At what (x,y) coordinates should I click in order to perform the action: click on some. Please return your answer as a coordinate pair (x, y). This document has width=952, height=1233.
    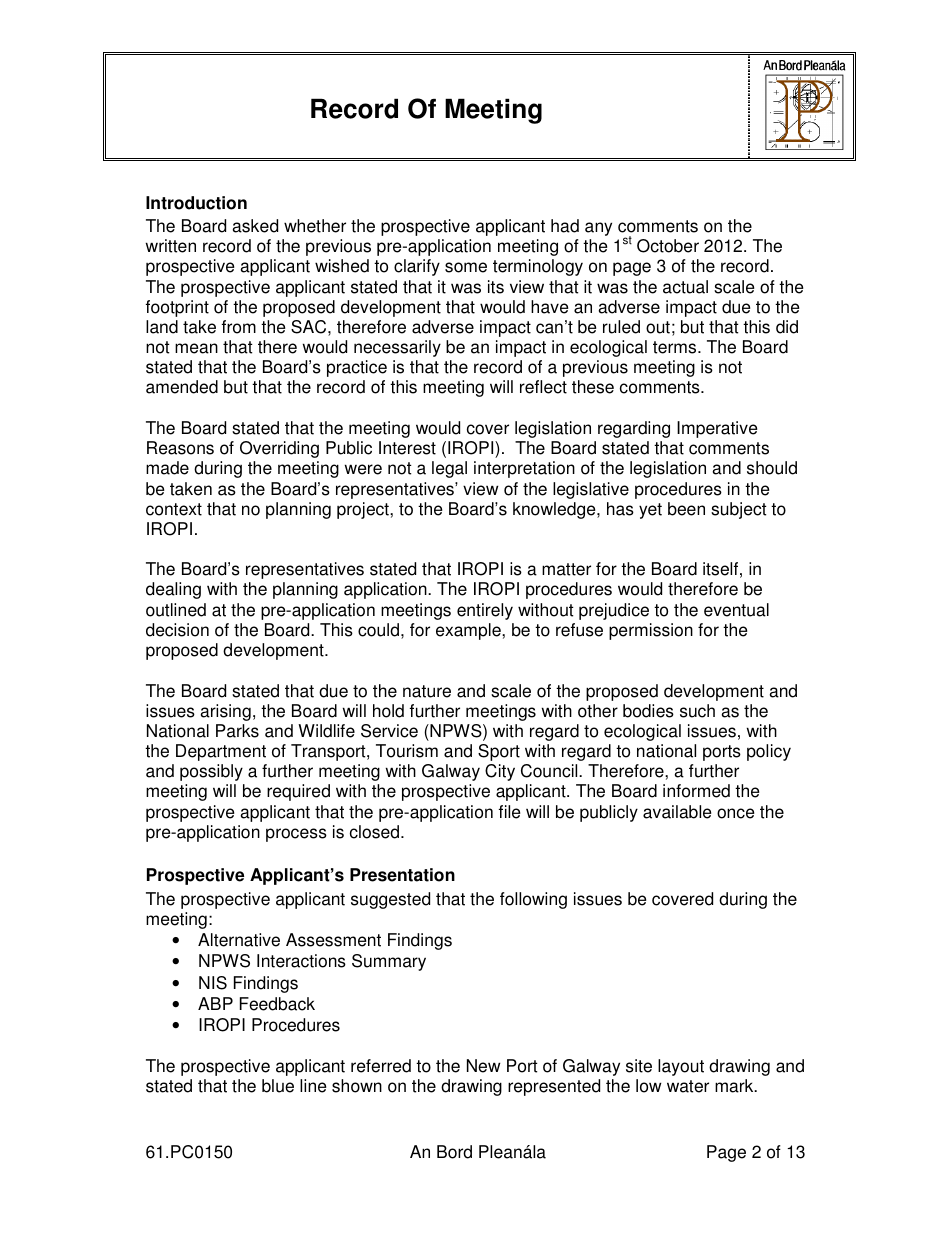
    Looking at the image, I should click on (466, 267).
